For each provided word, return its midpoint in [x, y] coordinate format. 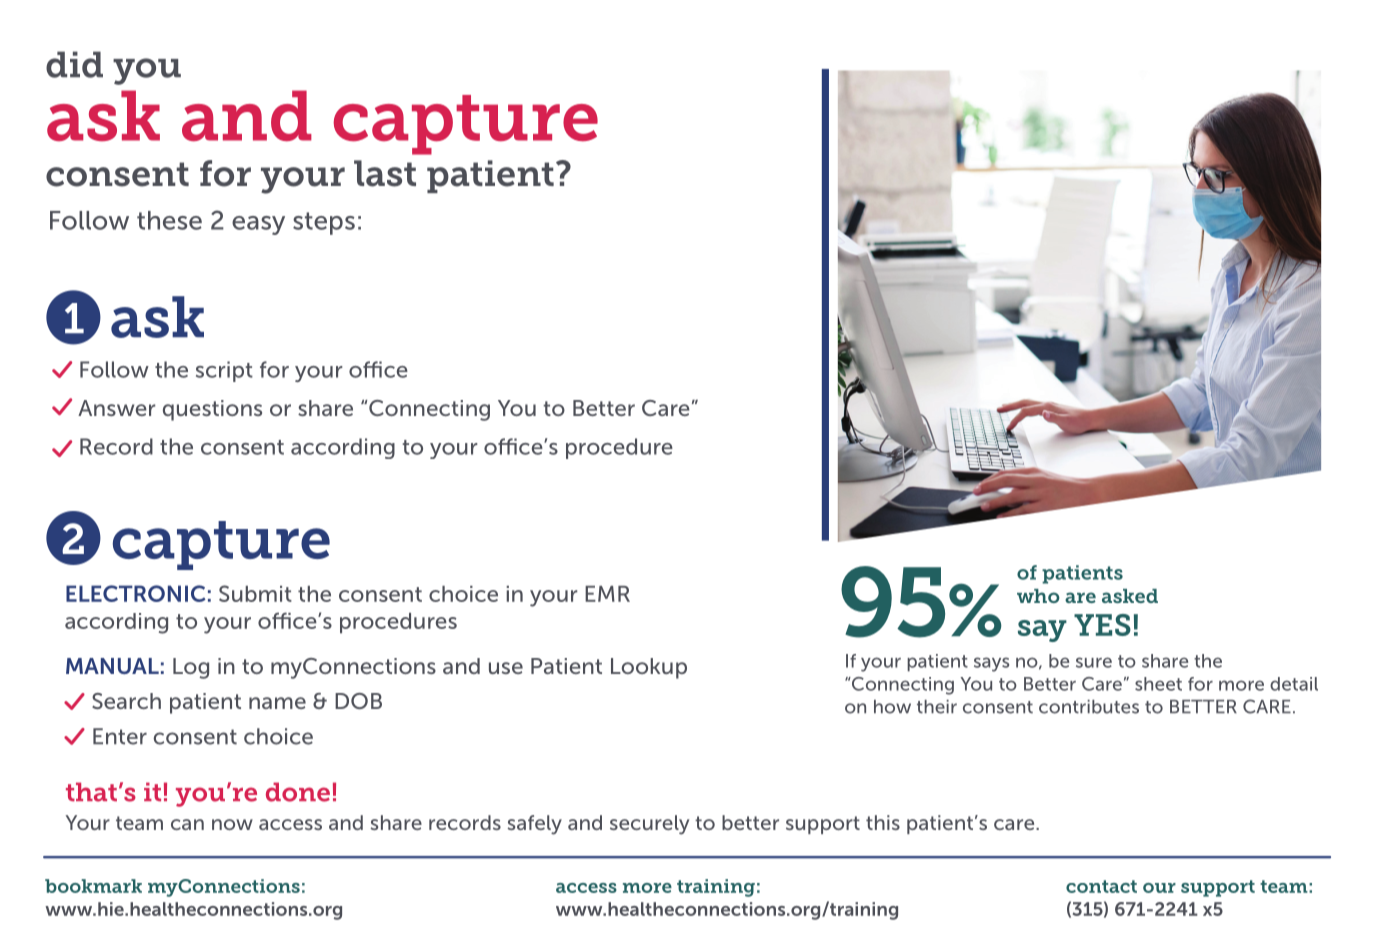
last [385, 173]
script [224, 371]
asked [1130, 596]
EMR [607, 594]
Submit [255, 593]
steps [324, 223]
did [74, 64]
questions [212, 410]
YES [1102, 625]
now [232, 824]
